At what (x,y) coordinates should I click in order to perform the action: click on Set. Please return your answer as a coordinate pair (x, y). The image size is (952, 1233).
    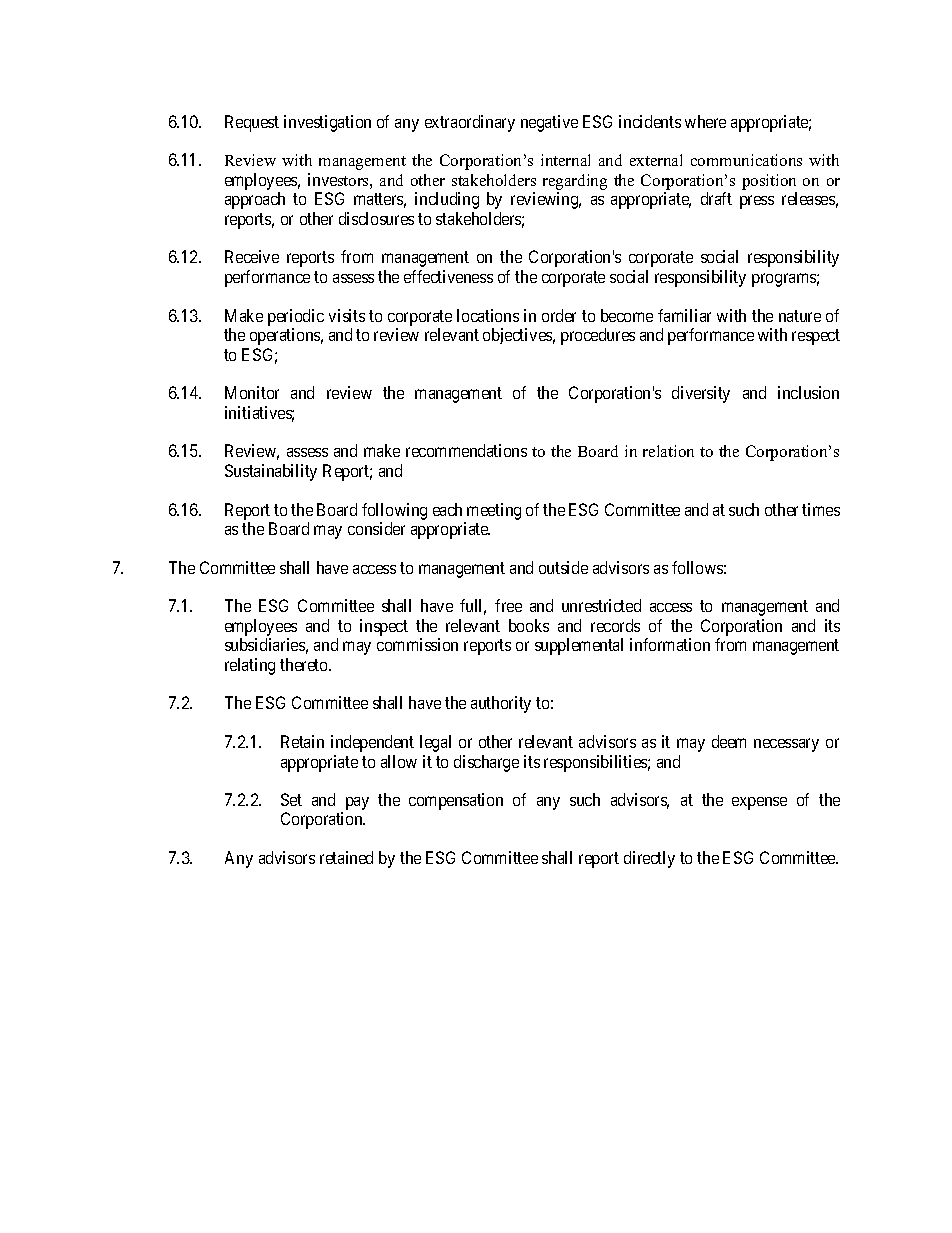
    Looking at the image, I should click on (291, 799).
